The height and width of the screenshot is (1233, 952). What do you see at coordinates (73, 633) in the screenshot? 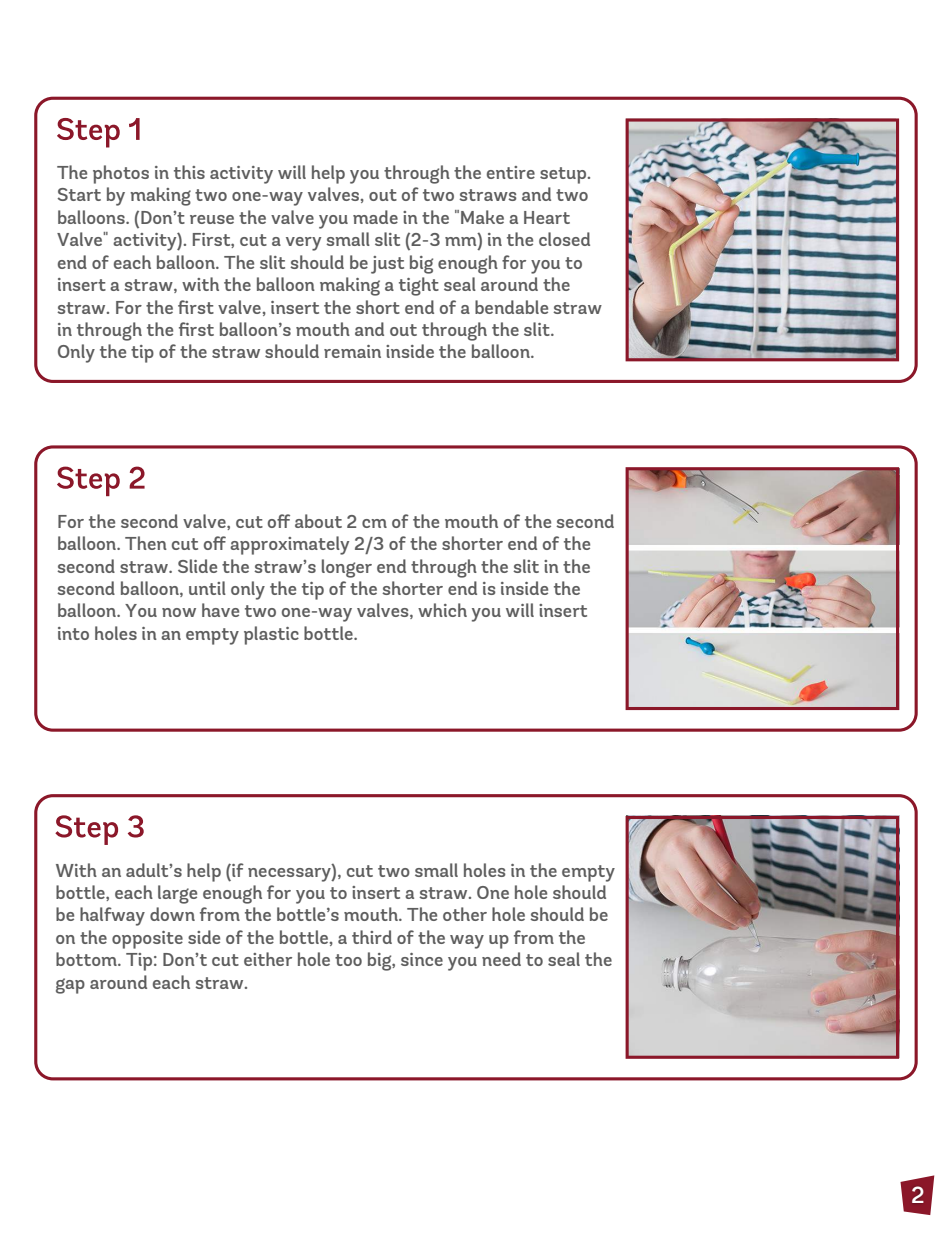
I see `into` at bounding box center [73, 633].
